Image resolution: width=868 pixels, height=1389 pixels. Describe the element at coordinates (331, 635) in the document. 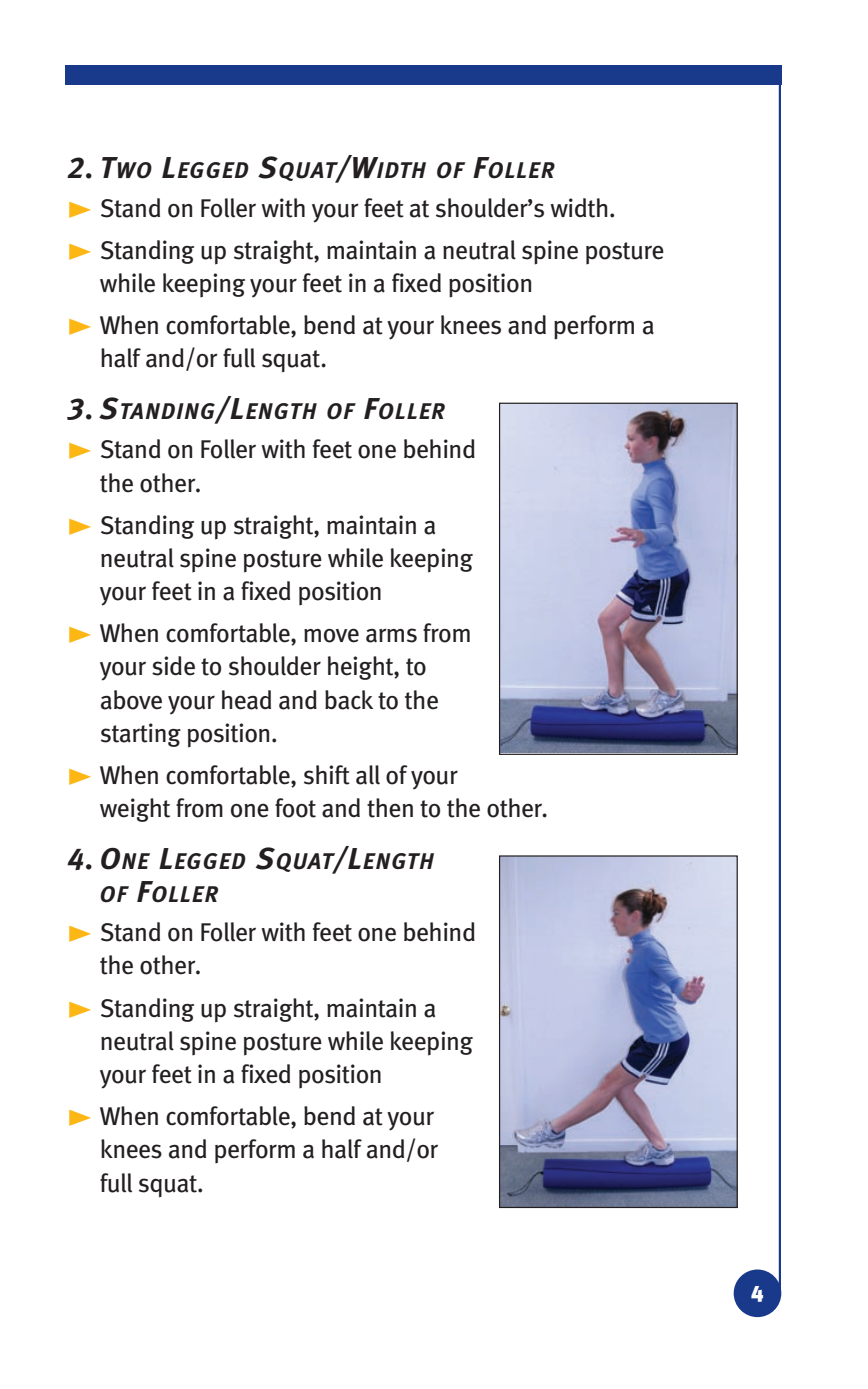

I see `move` at that location.
